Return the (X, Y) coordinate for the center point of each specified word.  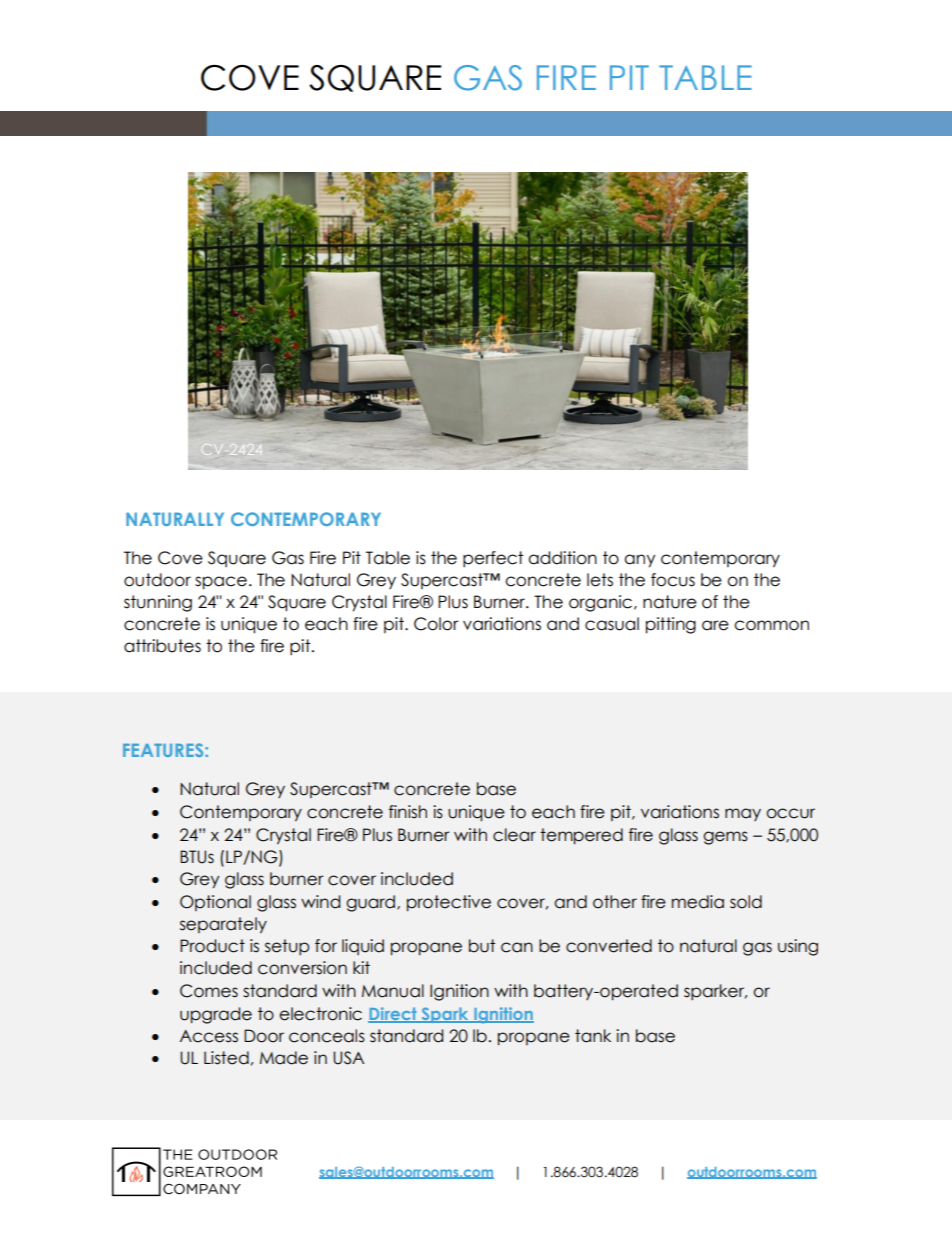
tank (593, 1036)
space (221, 583)
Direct (393, 1014)
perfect (493, 559)
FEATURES (164, 750)
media (698, 902)
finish (408, 812)
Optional (215, 903)
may (743, 814)
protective (449, 903)
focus (673, 580)
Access (209, 1036)
